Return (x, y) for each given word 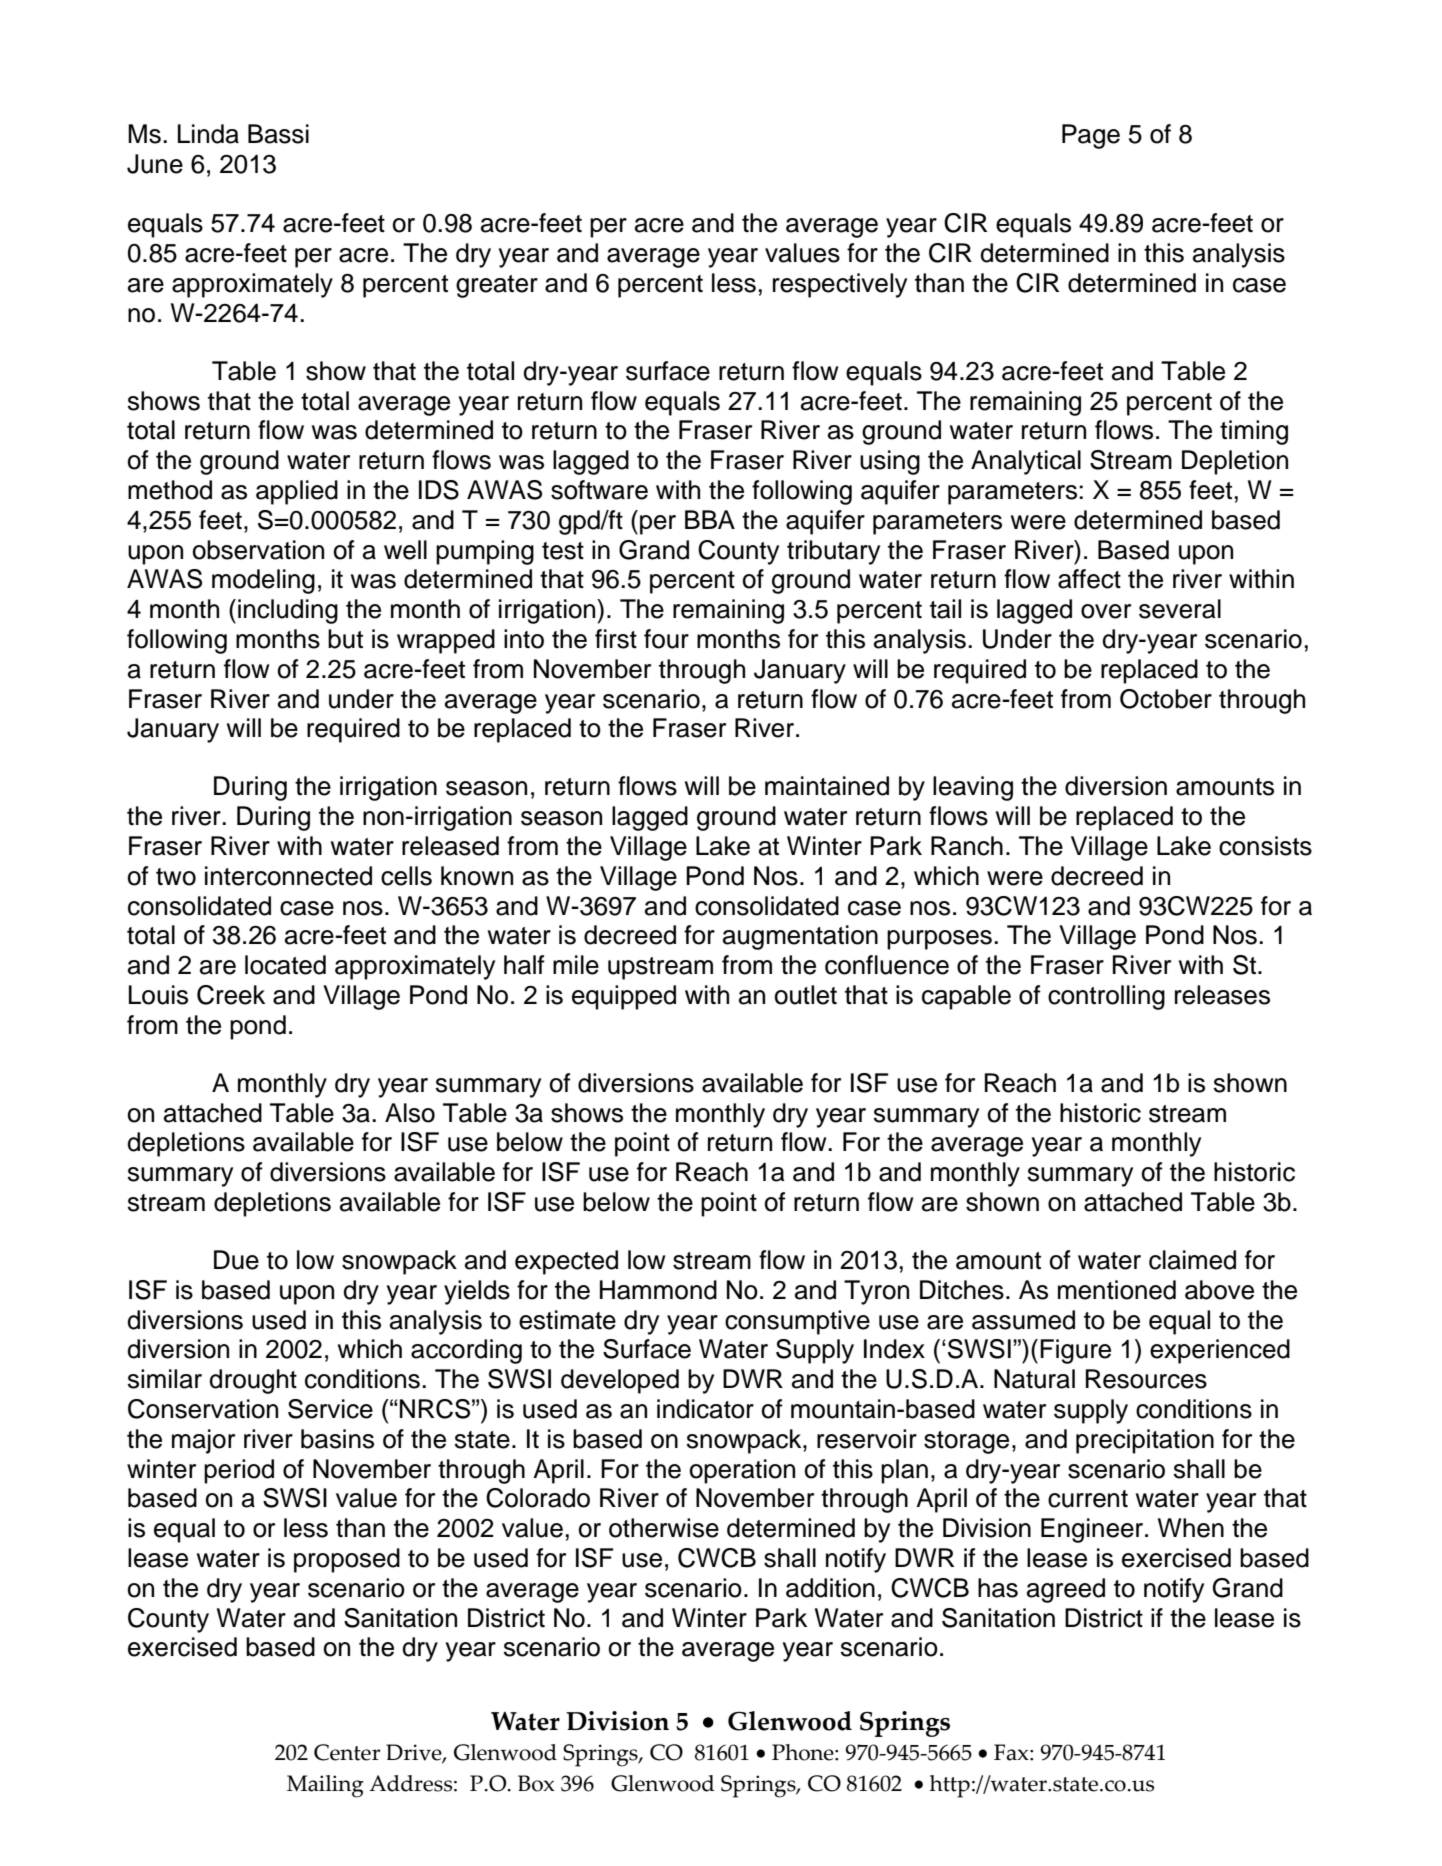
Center (347, 1752)
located (285, 965)
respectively (840, 285)
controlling (1106, 997)
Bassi (278, 134)
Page (1091, 136)
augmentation (800, 937)
